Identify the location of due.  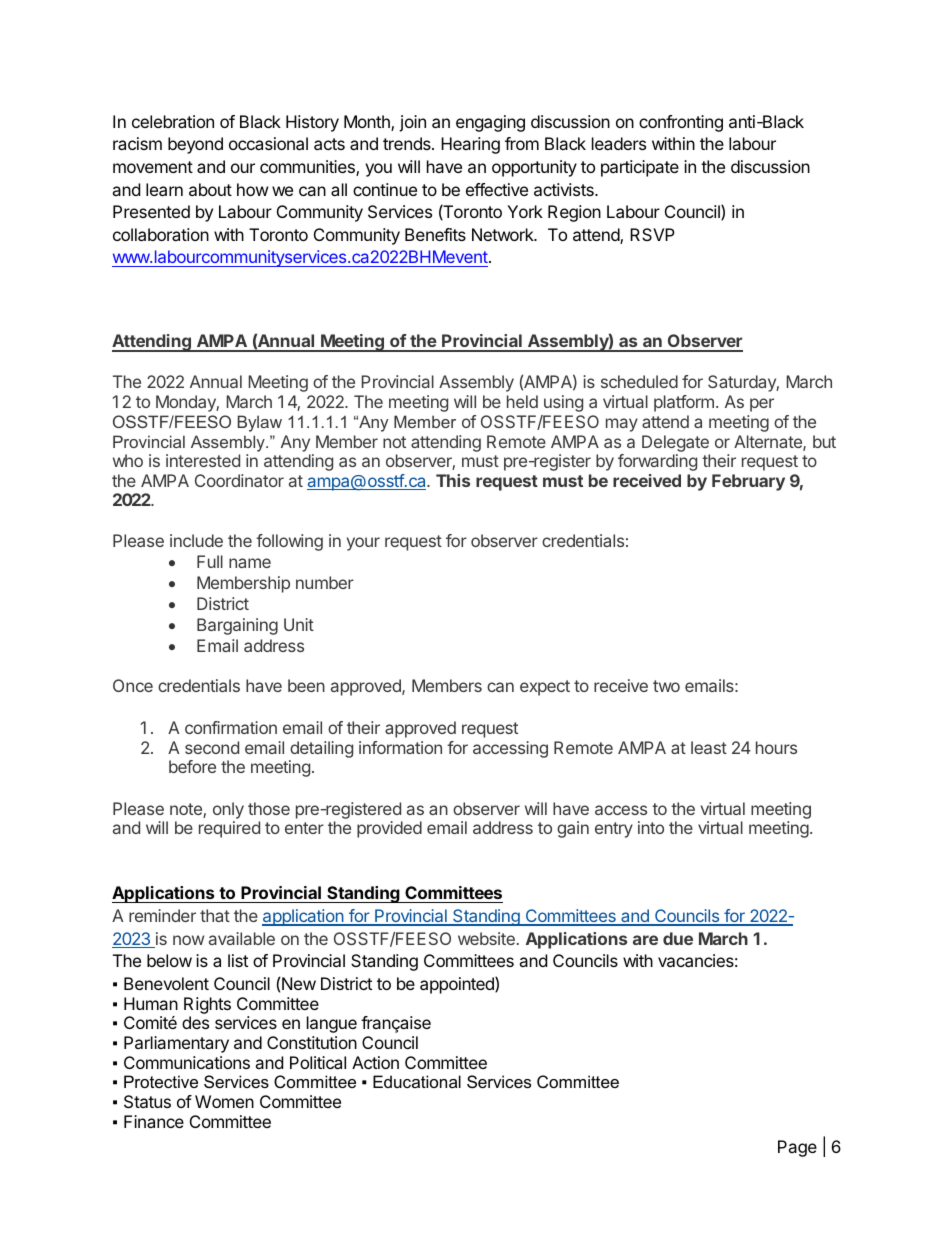
(678, 938).
